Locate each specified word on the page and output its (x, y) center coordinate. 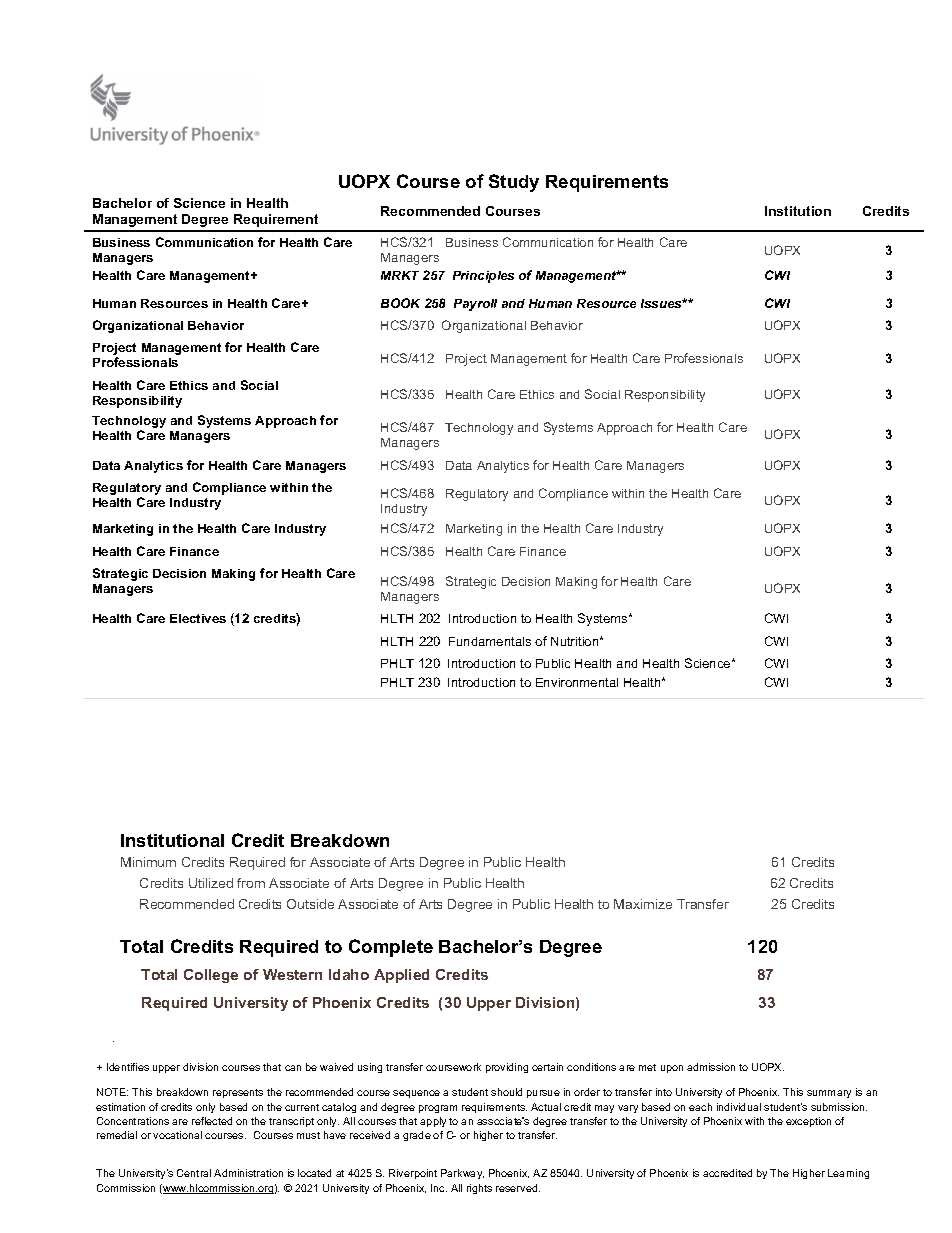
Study (514, 183)
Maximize (643, 904)
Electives (198, 618)
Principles (483, 277)
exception (808, 1122)
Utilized (211, 883)
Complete (391, 948)
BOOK (400, 303)
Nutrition (576, 641)
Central (194, 1173)
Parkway (462, 1174)
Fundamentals (490, 641)
